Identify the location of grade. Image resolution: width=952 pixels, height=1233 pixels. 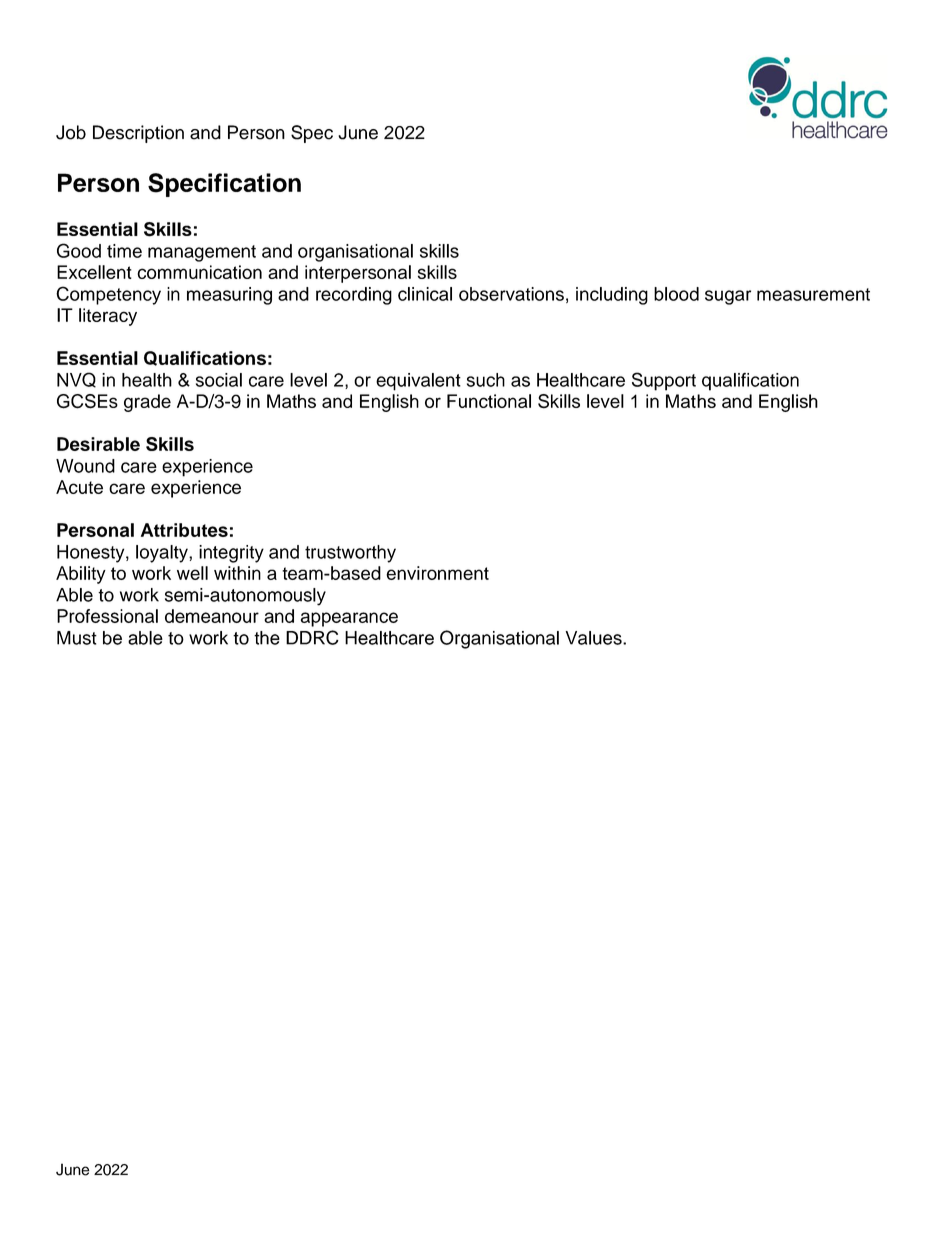
(147, 403).
